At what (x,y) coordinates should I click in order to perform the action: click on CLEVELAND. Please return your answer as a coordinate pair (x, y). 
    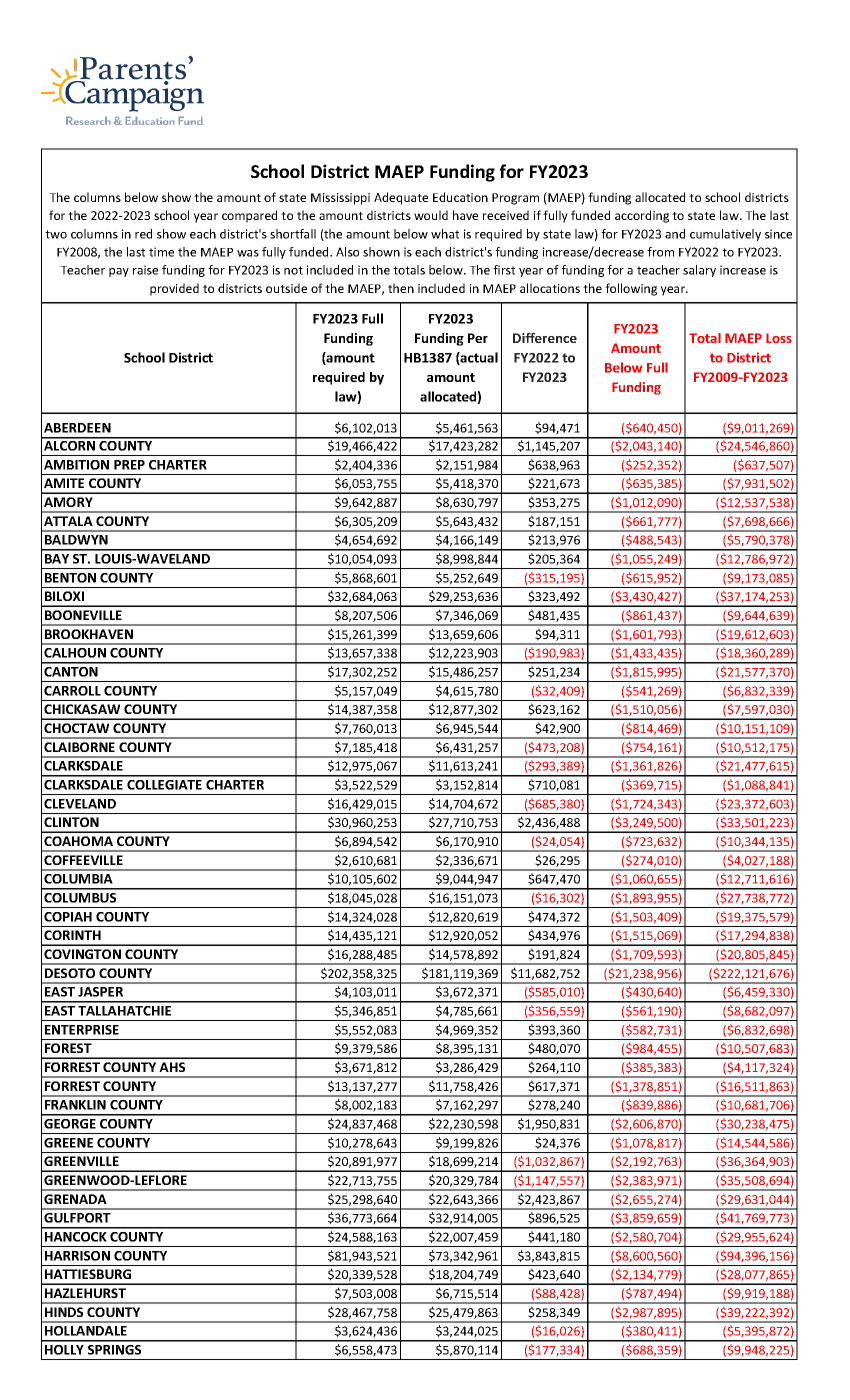
    Looking at the image, I should click on (80, 804).
